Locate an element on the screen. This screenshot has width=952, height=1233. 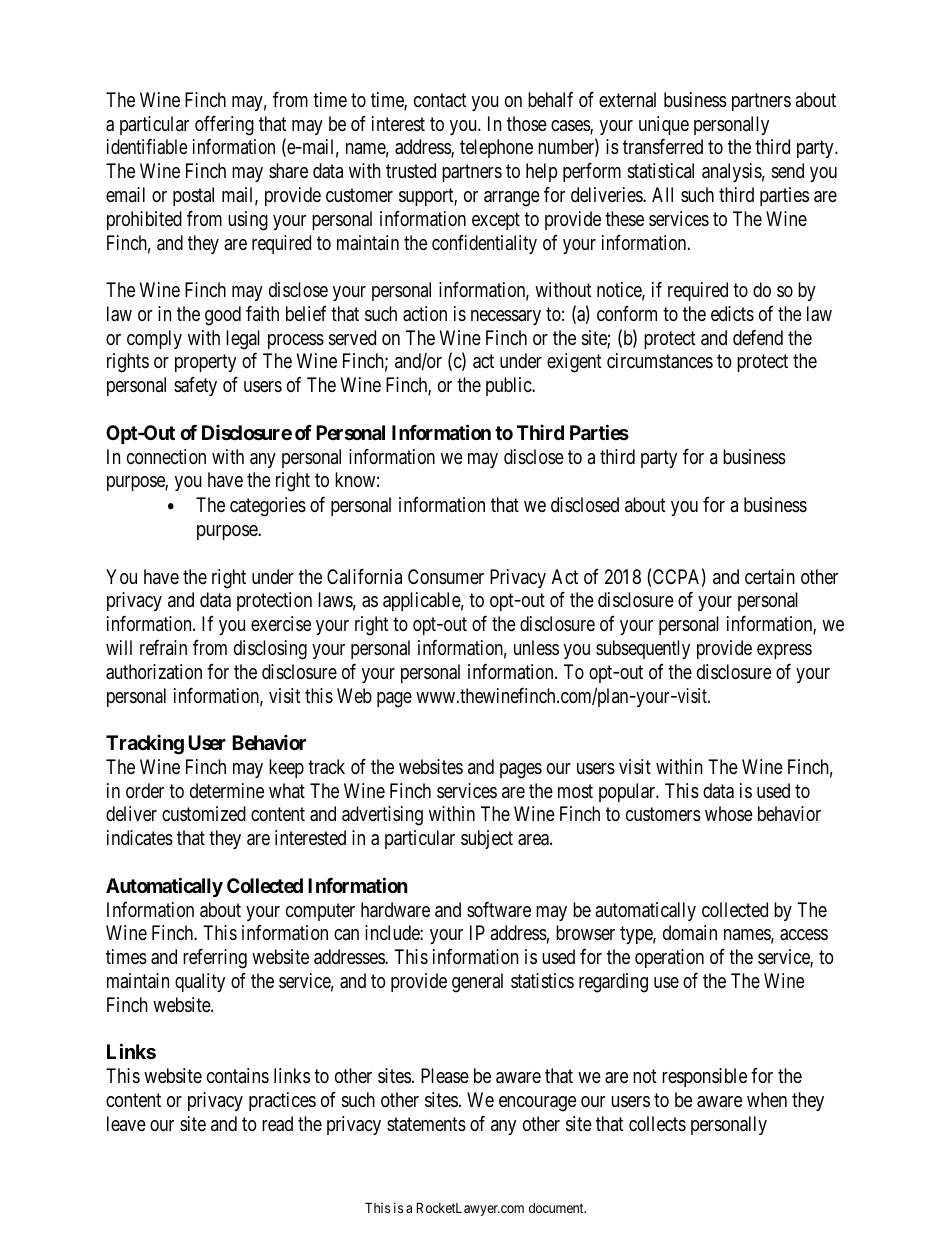
unique is located at coordinates (664, 125).
